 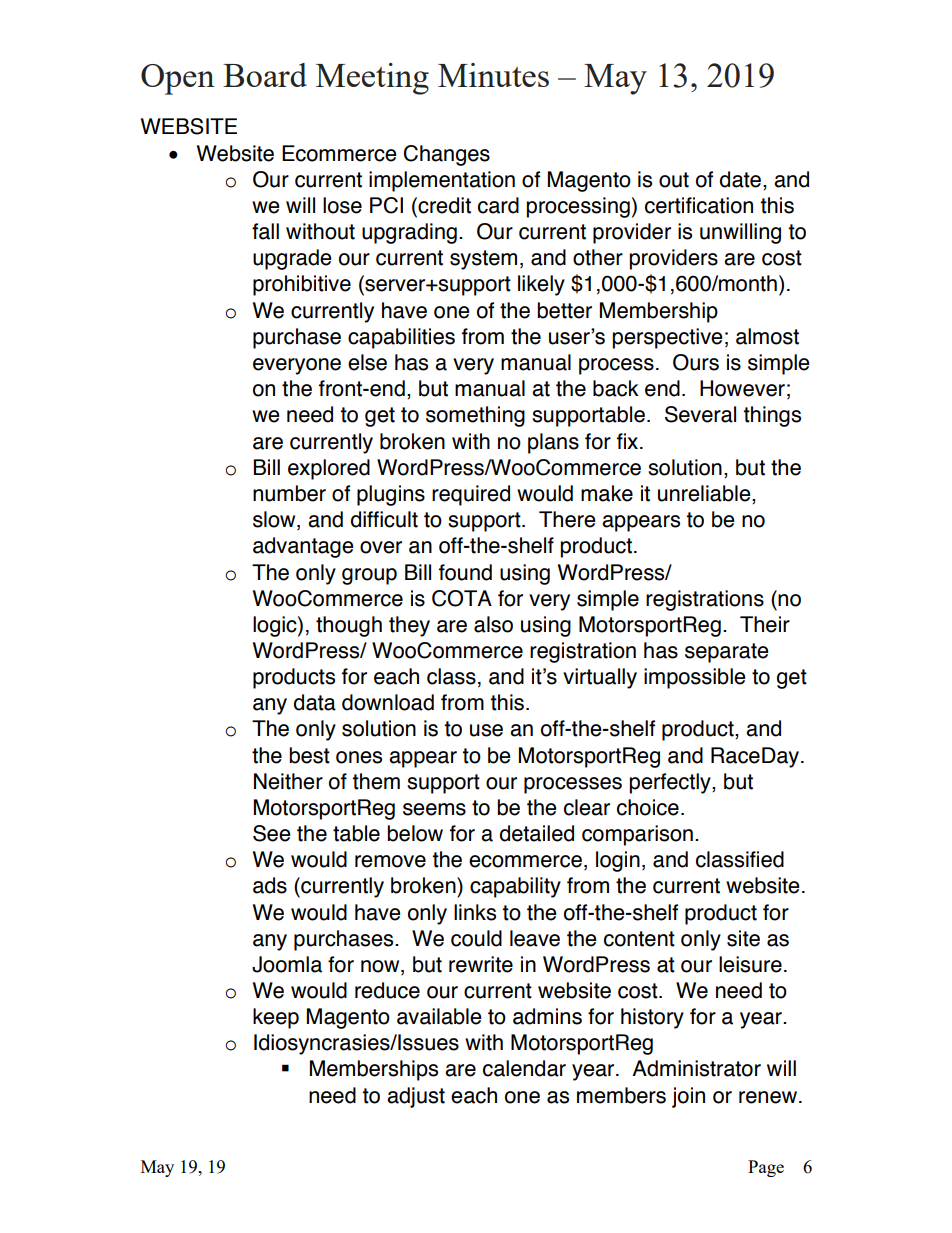 I want to click on something, so click(x=475, y=416).
